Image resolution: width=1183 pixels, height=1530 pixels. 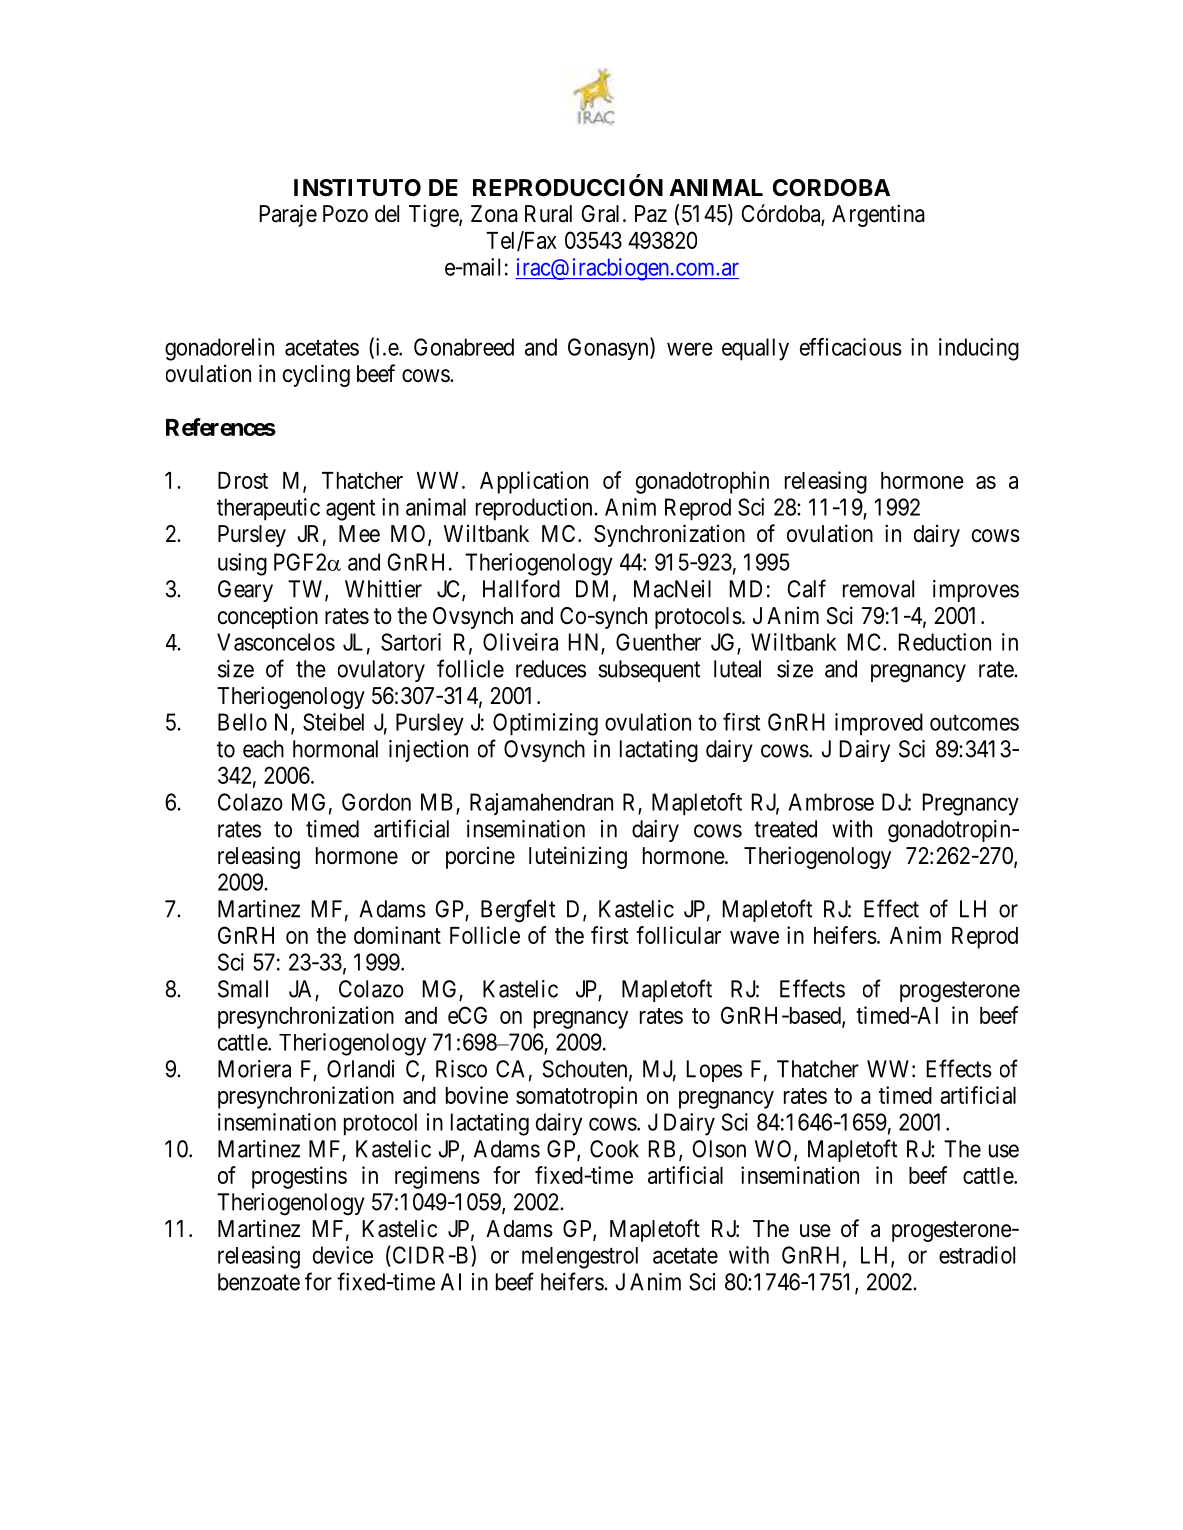 I want to click on estradiol, so click(x=977, y=1255).
